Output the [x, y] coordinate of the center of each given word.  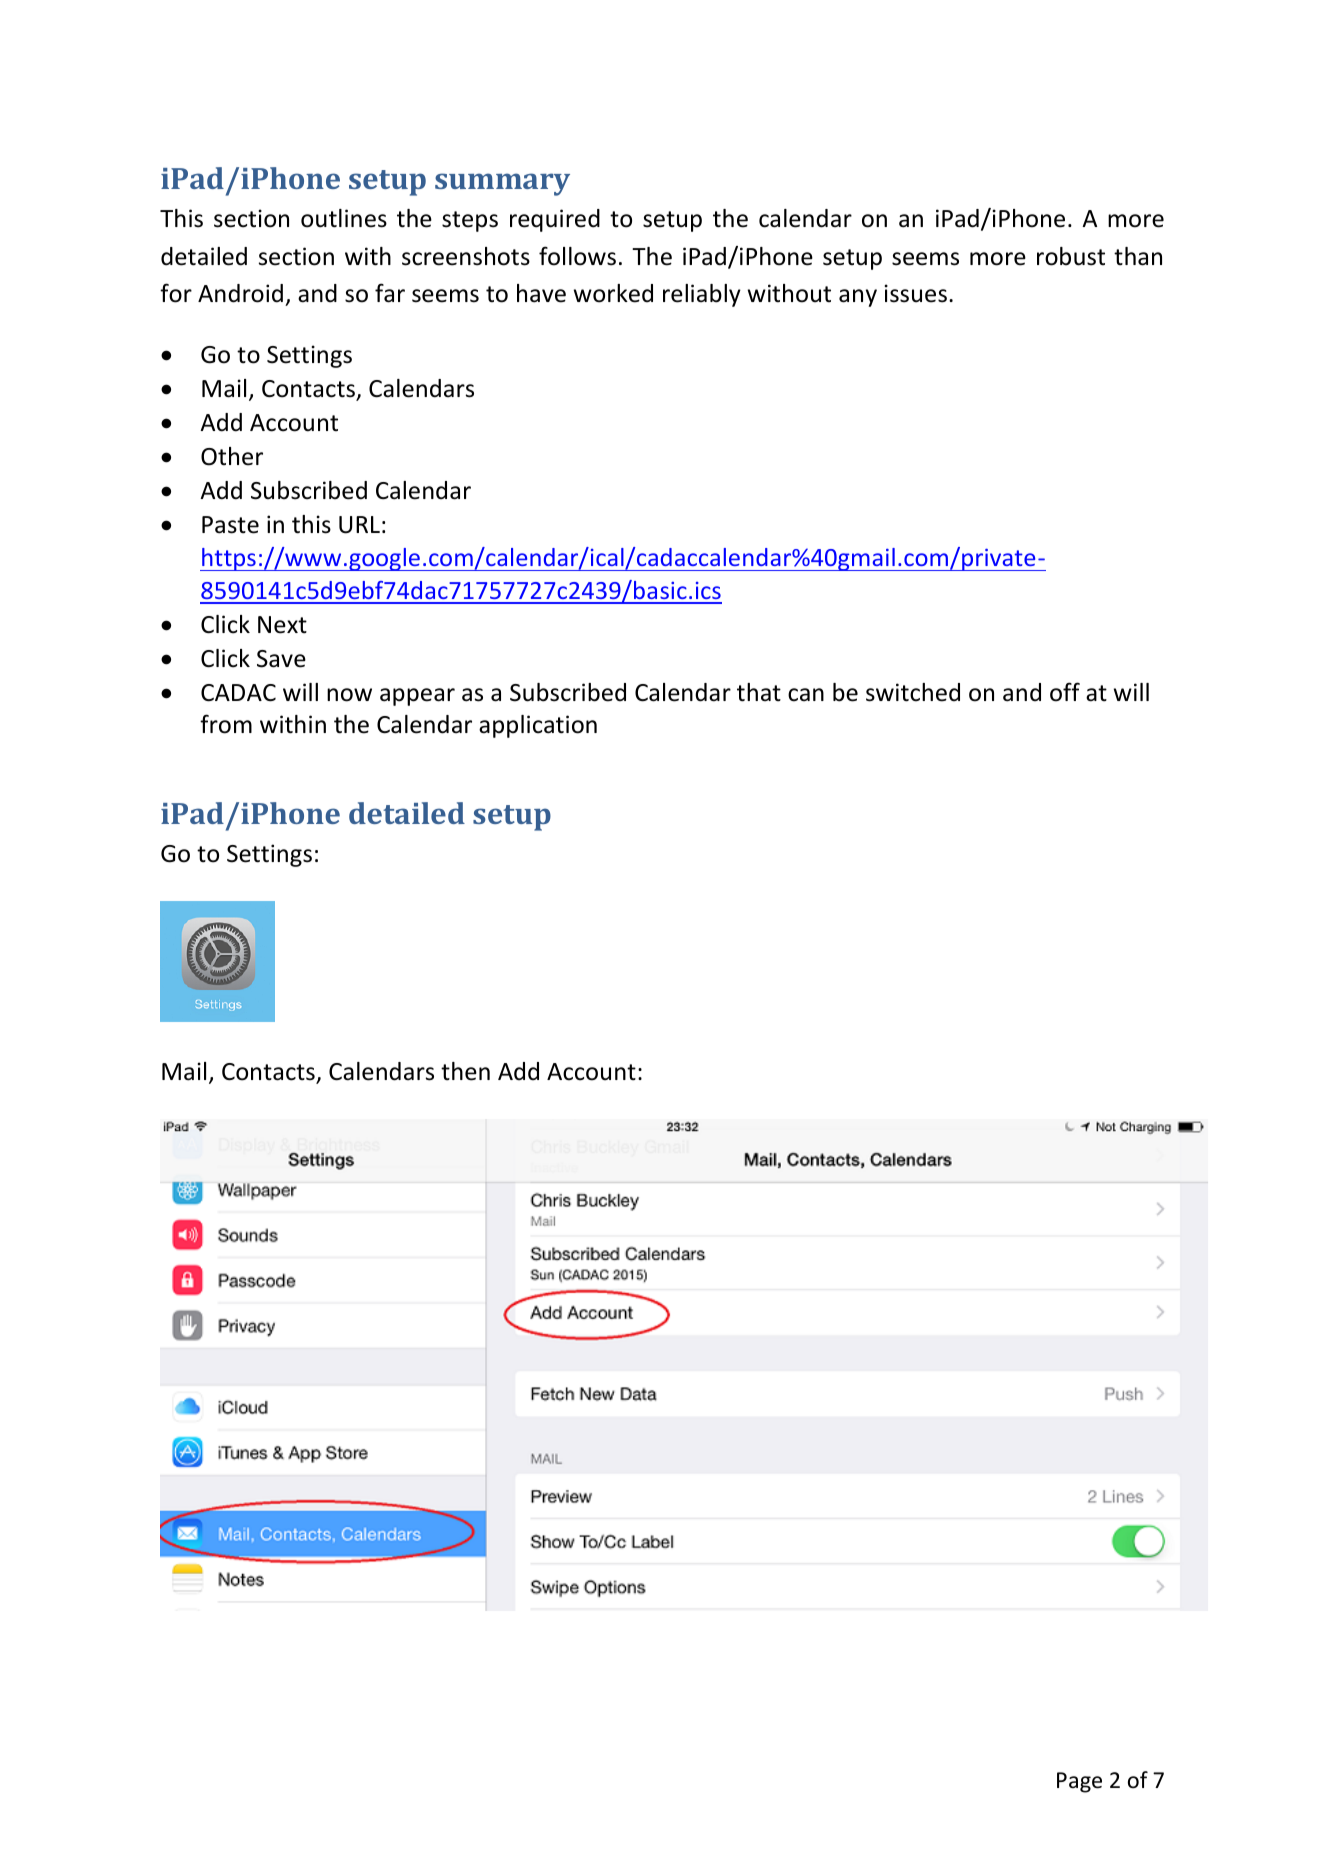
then [465, 1071]
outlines [344, 218]
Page [1079, 1782]
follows [577, 256]
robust [1071, 256]
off [1065, 692]
